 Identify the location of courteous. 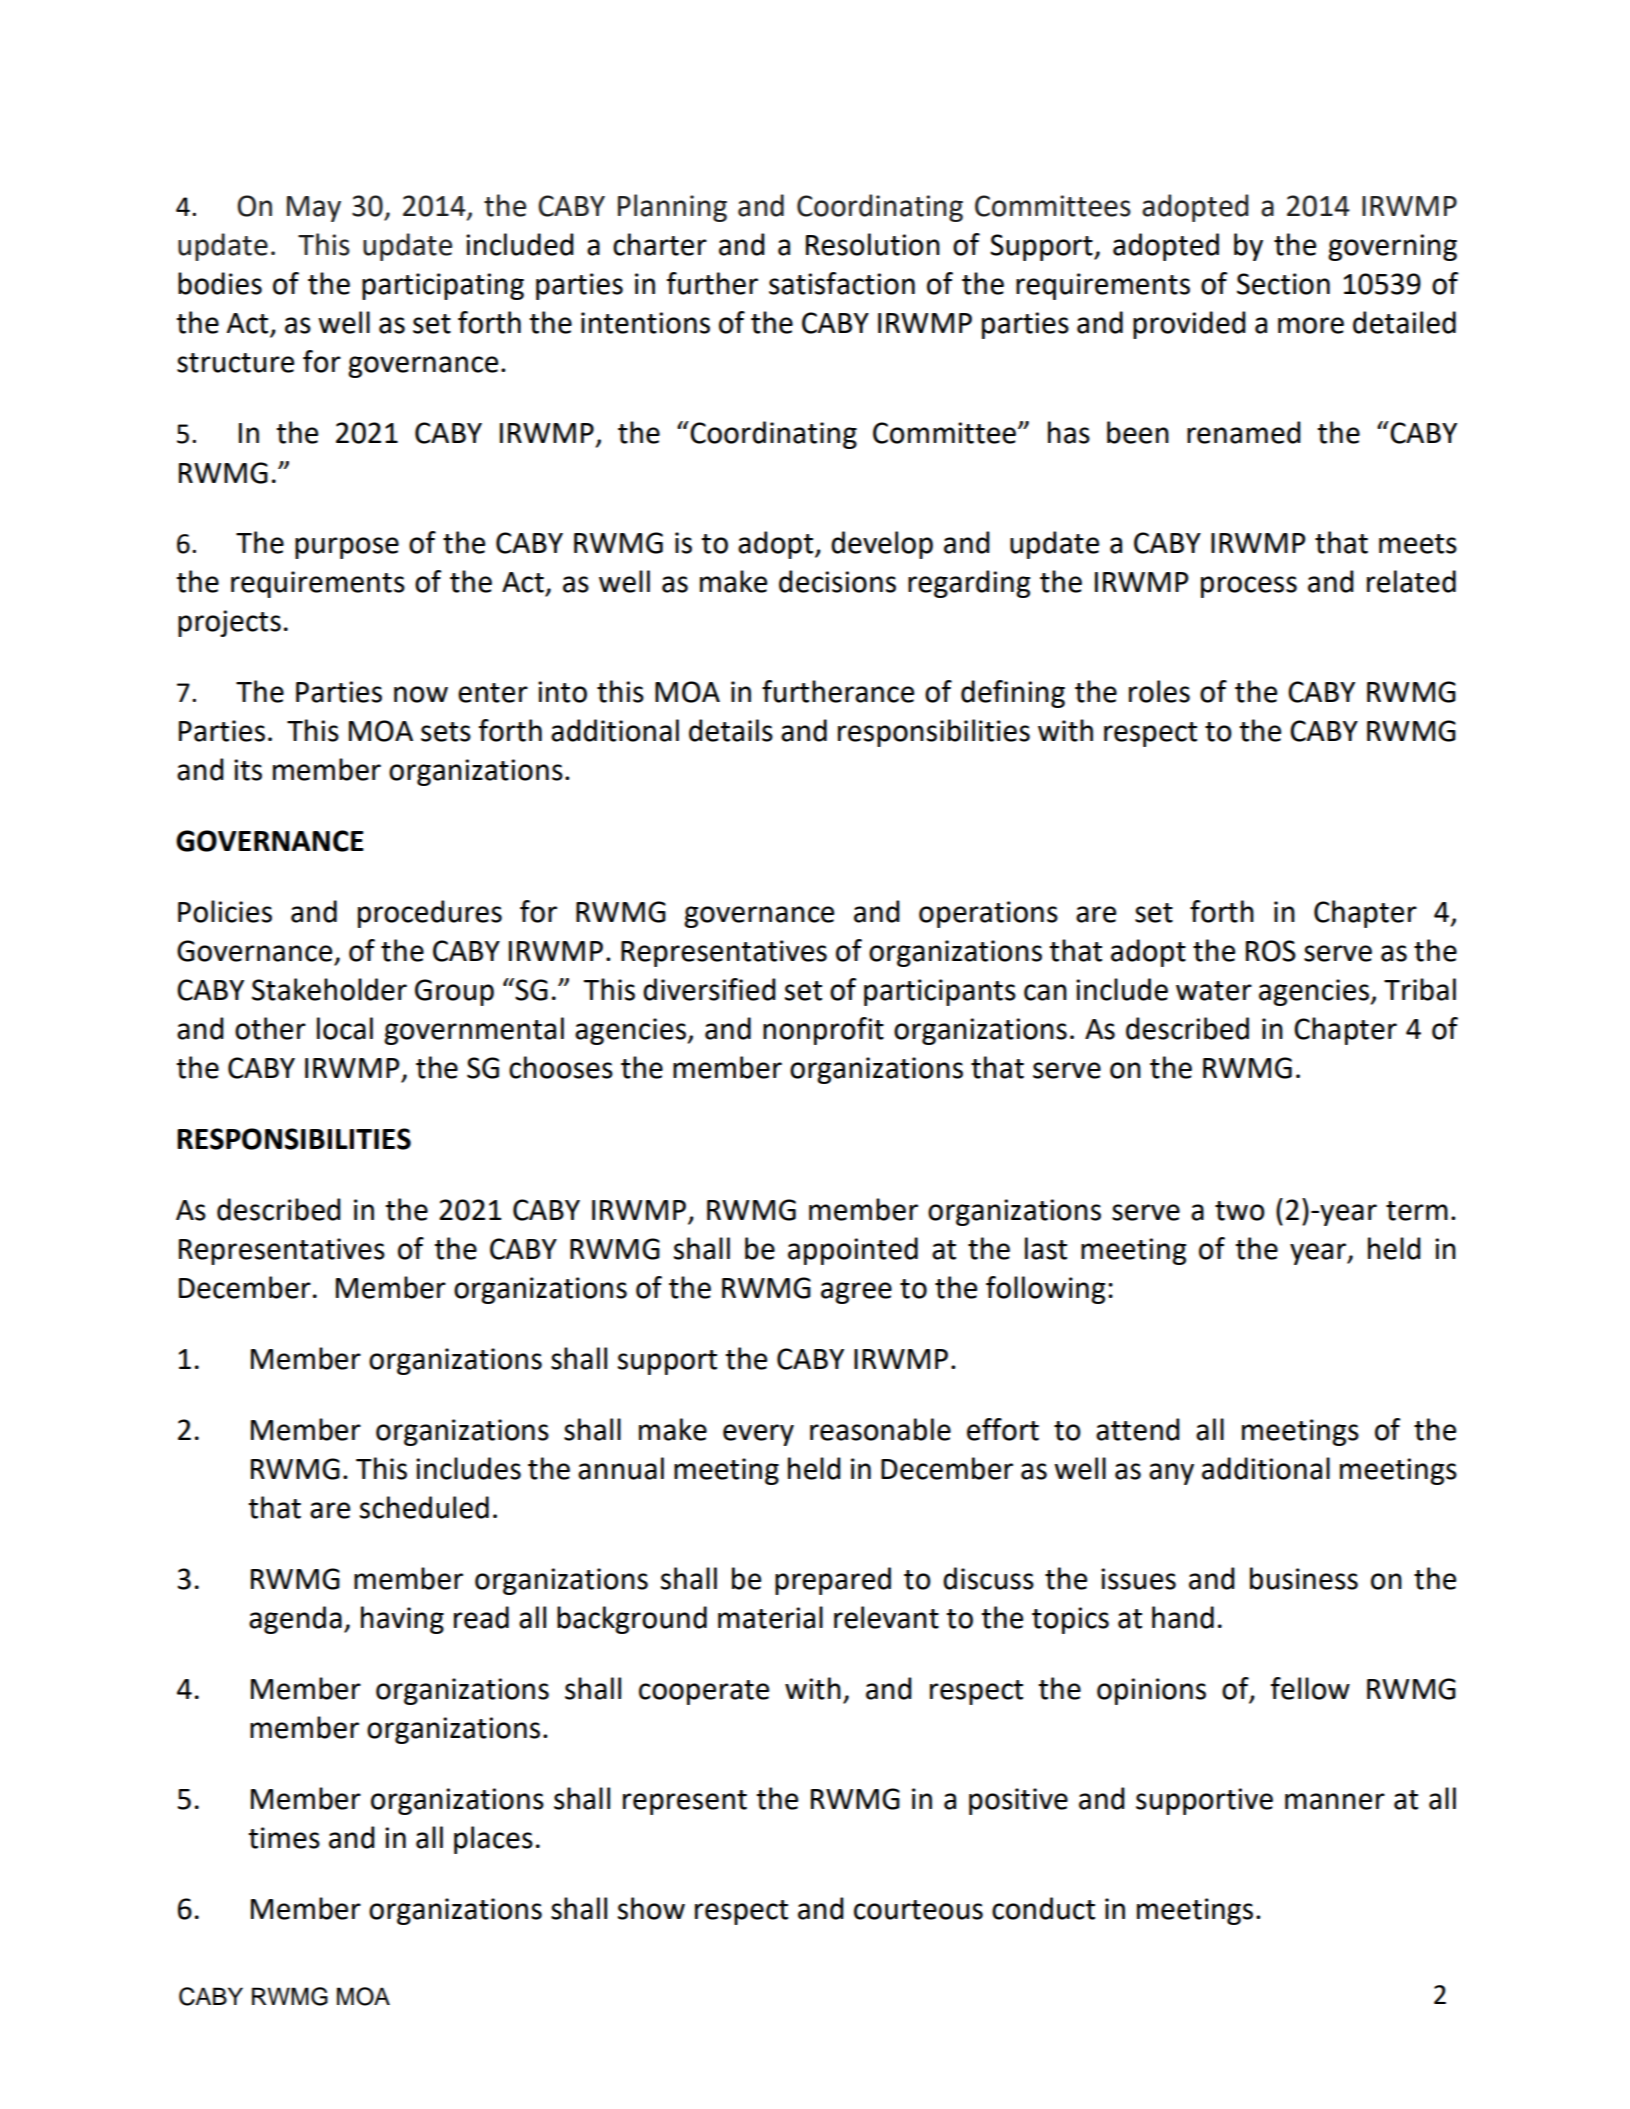
(918, 1910).
